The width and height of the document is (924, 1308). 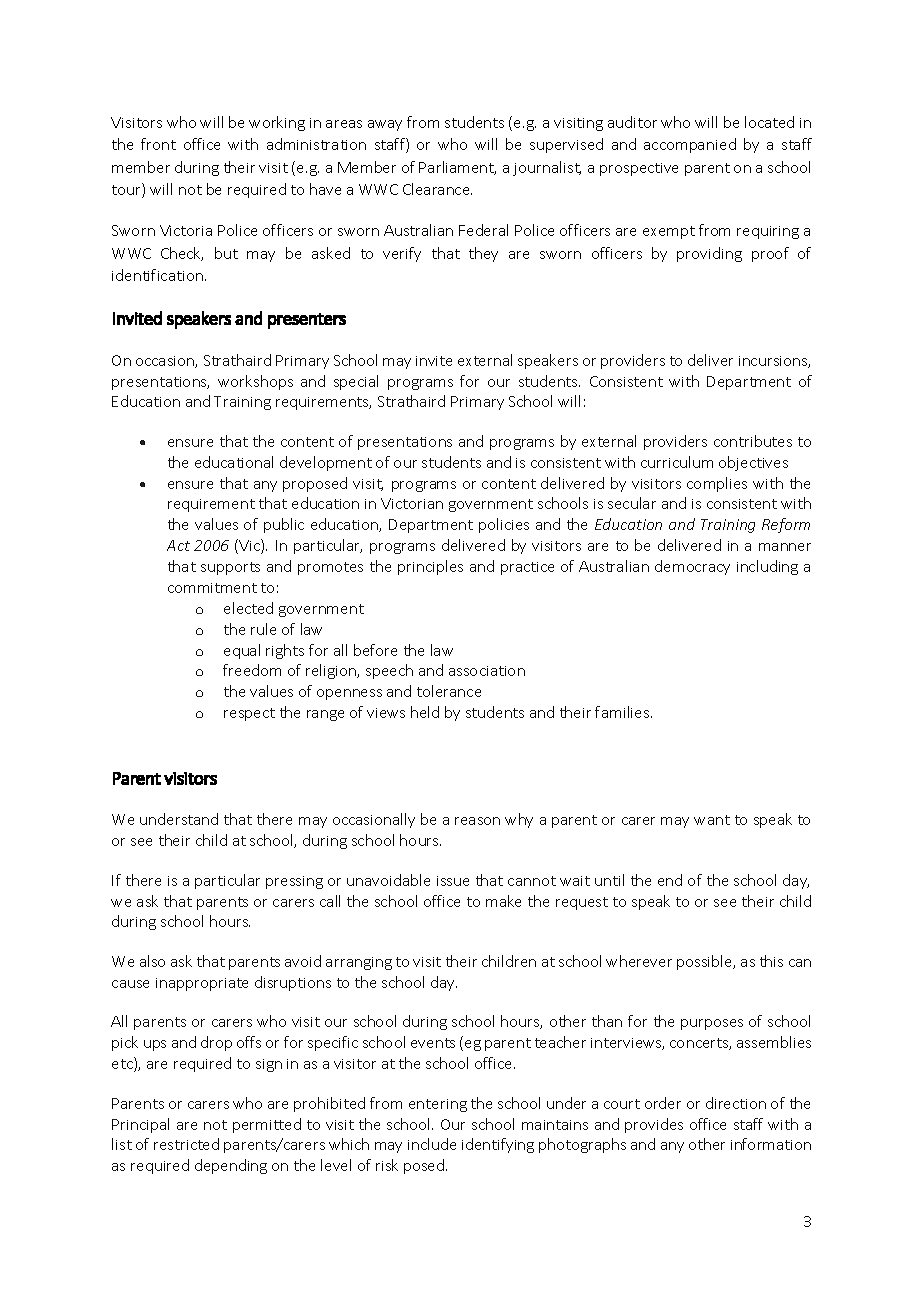 I want to click on pressing, so click(x=294, y=882).
